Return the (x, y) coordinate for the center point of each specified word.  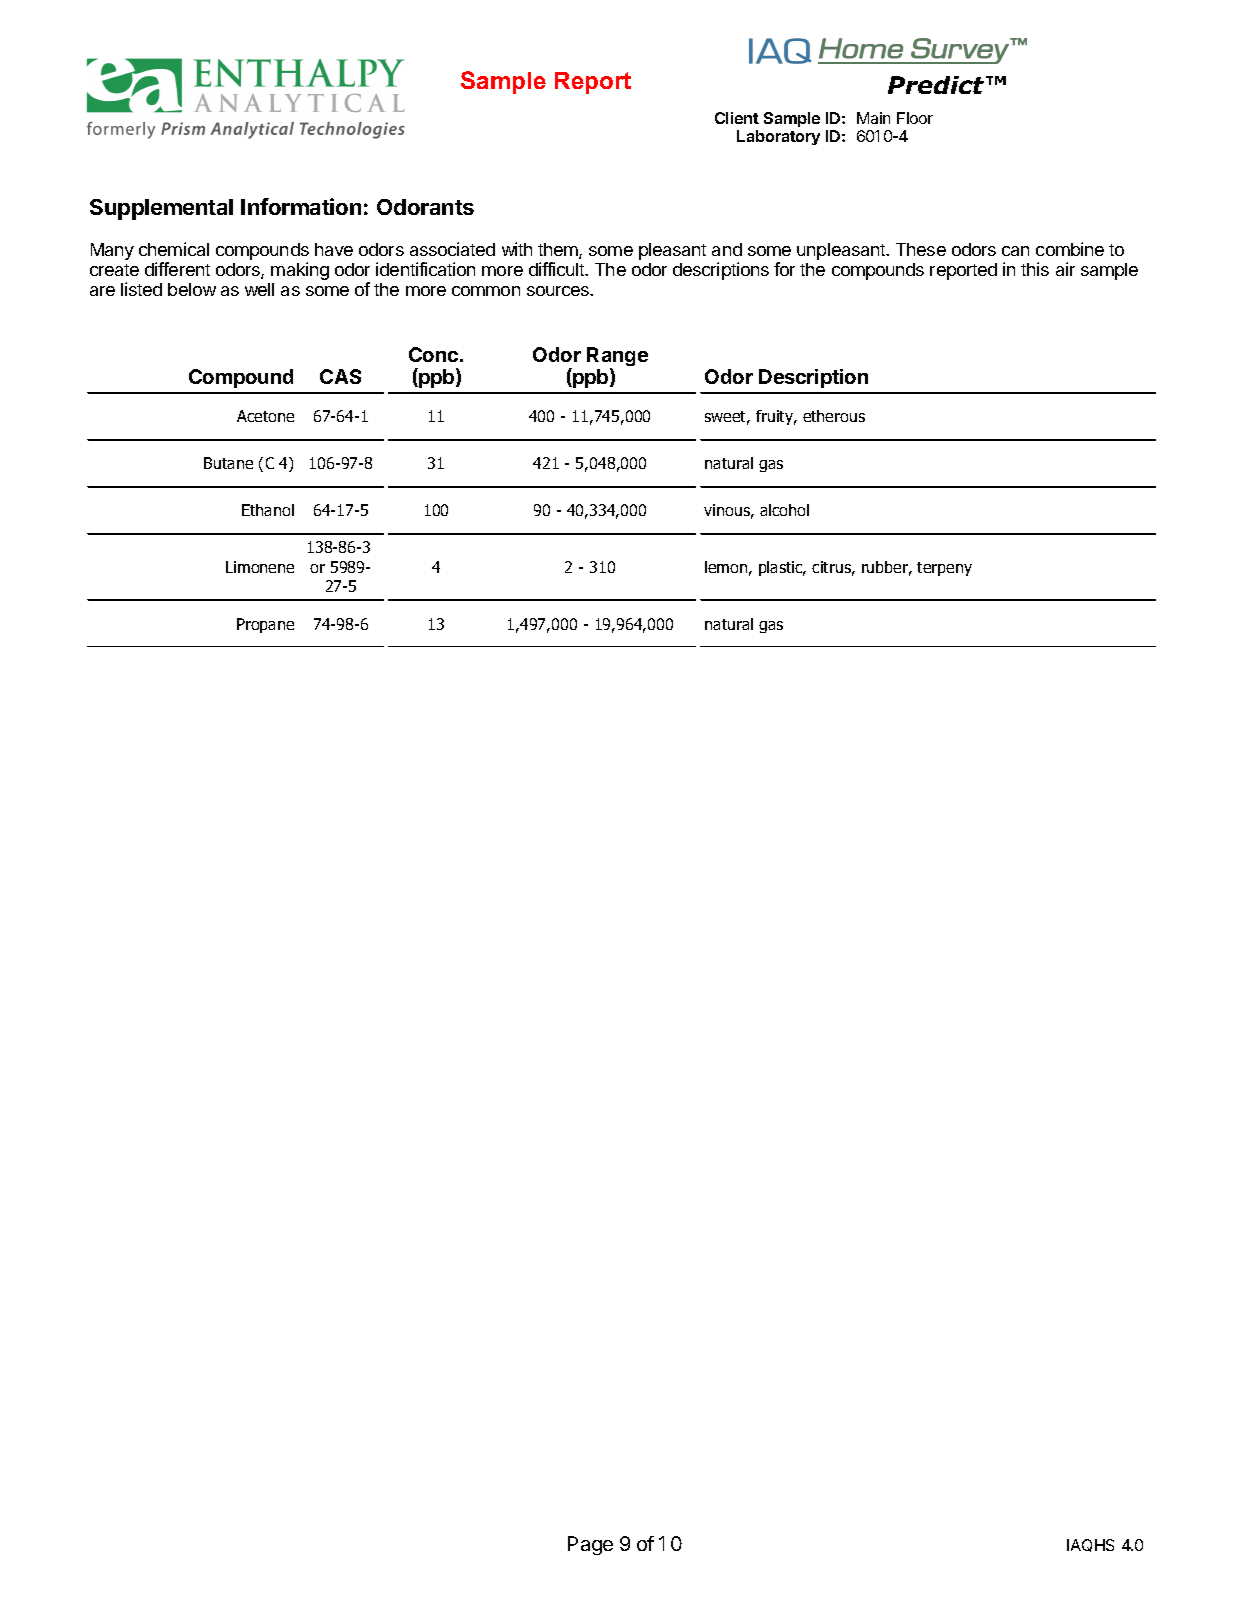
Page (590, 1545)
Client (737, 118)
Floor (915, 118)
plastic (782, 568)
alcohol (784, 510)
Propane (265, 625)
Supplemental (161, 209)
